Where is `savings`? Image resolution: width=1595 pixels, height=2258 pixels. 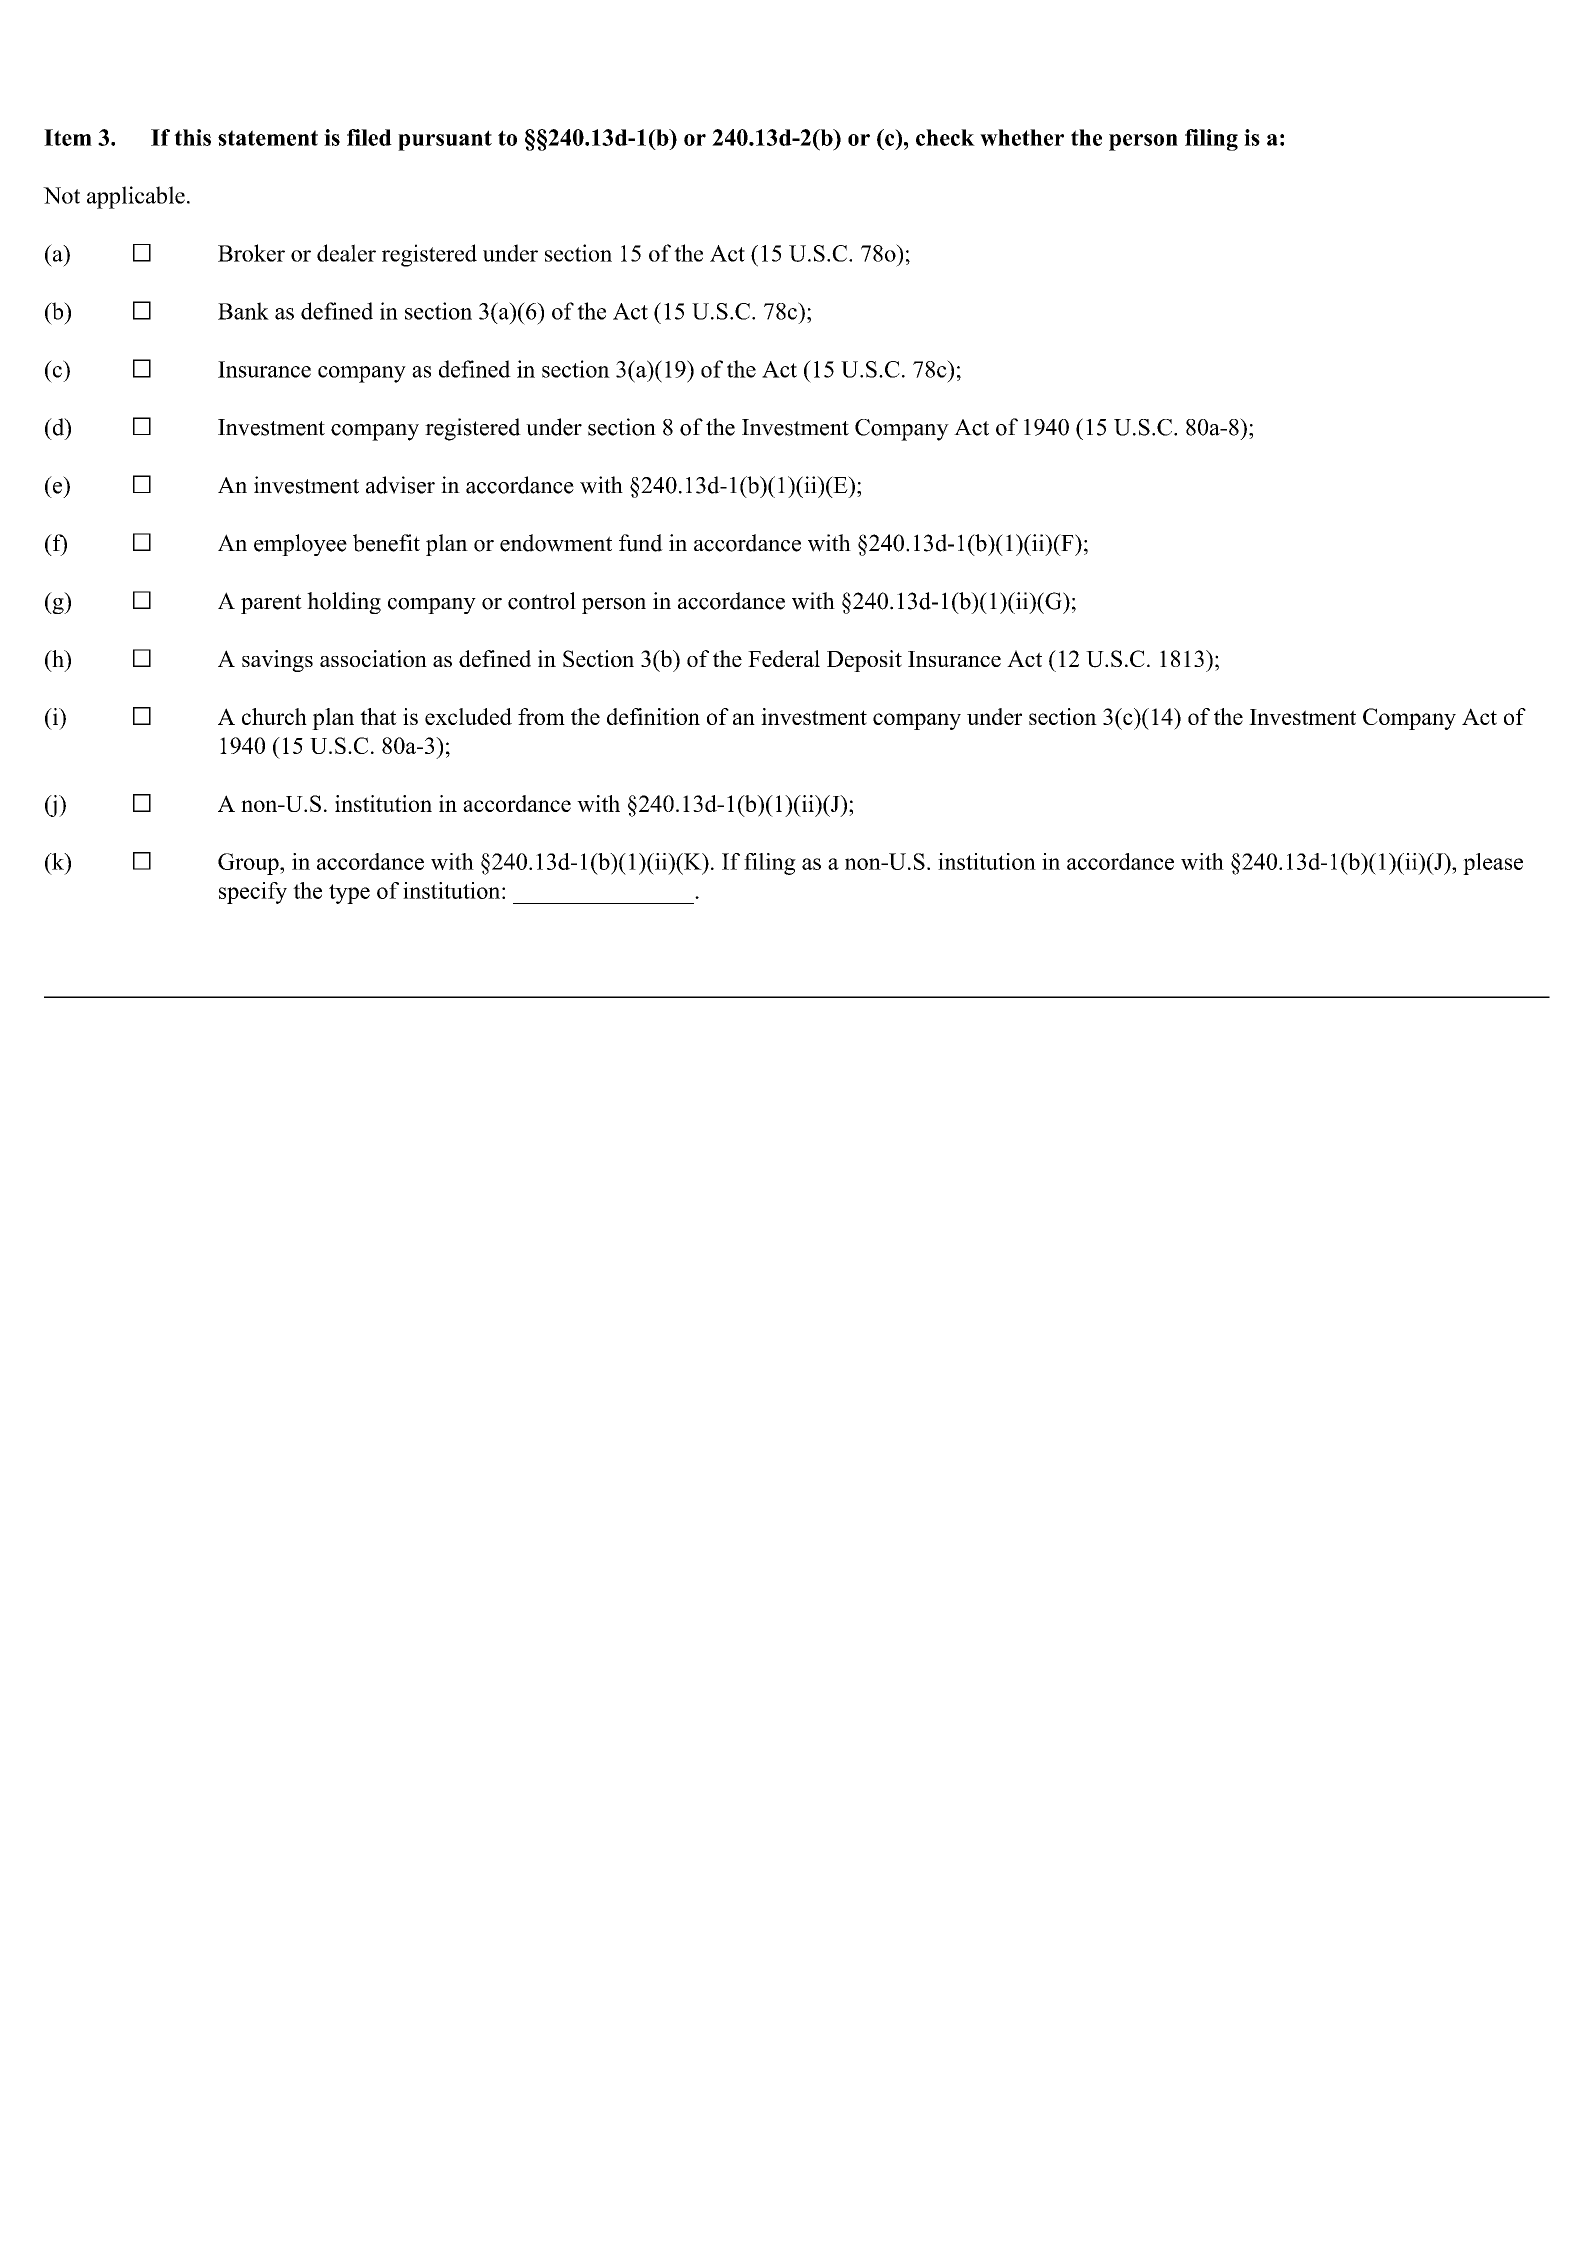
savings is located at coordinates (277, 661).
